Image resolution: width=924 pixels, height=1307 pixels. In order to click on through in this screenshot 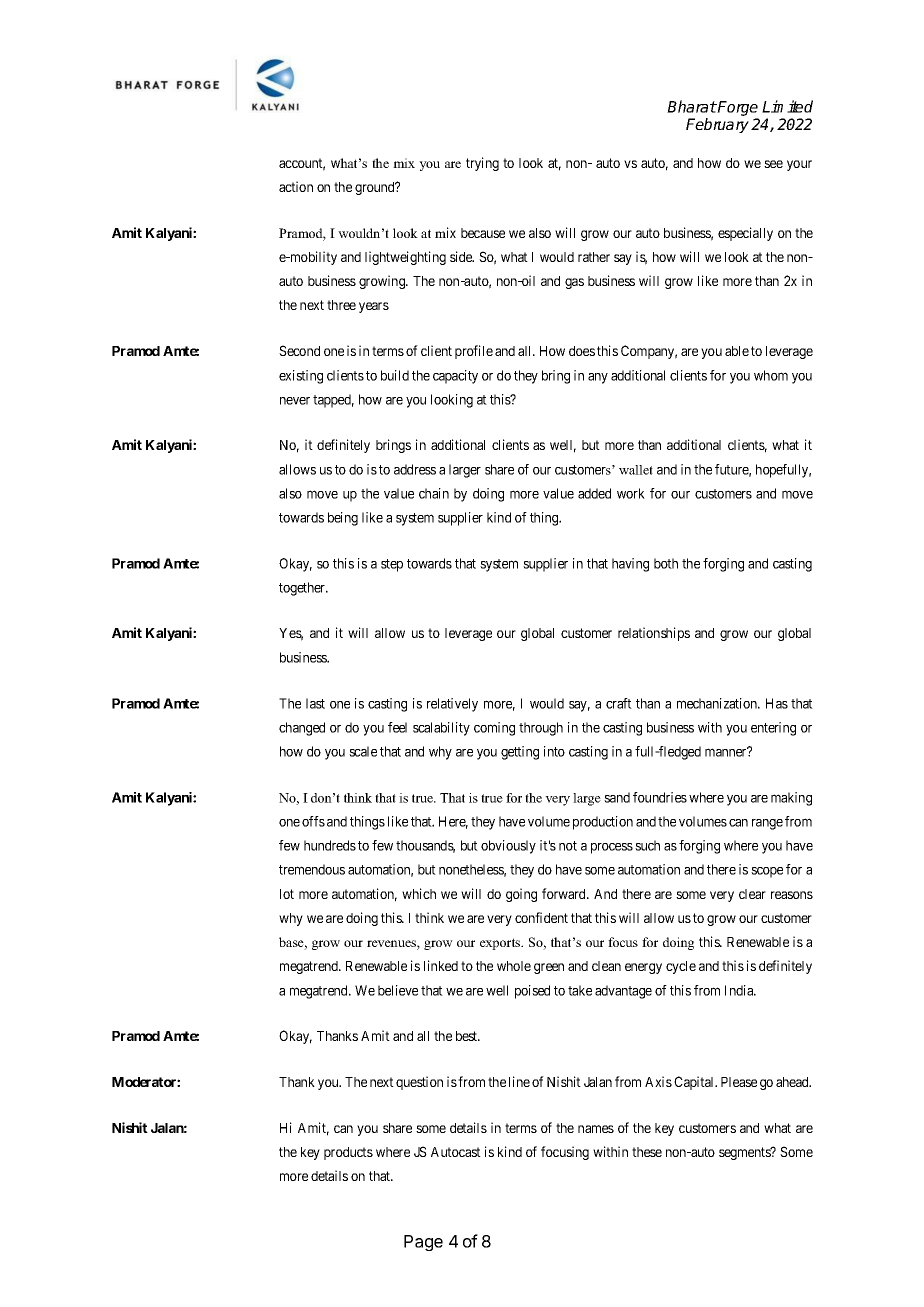, I will do `click(541, 729)`.
